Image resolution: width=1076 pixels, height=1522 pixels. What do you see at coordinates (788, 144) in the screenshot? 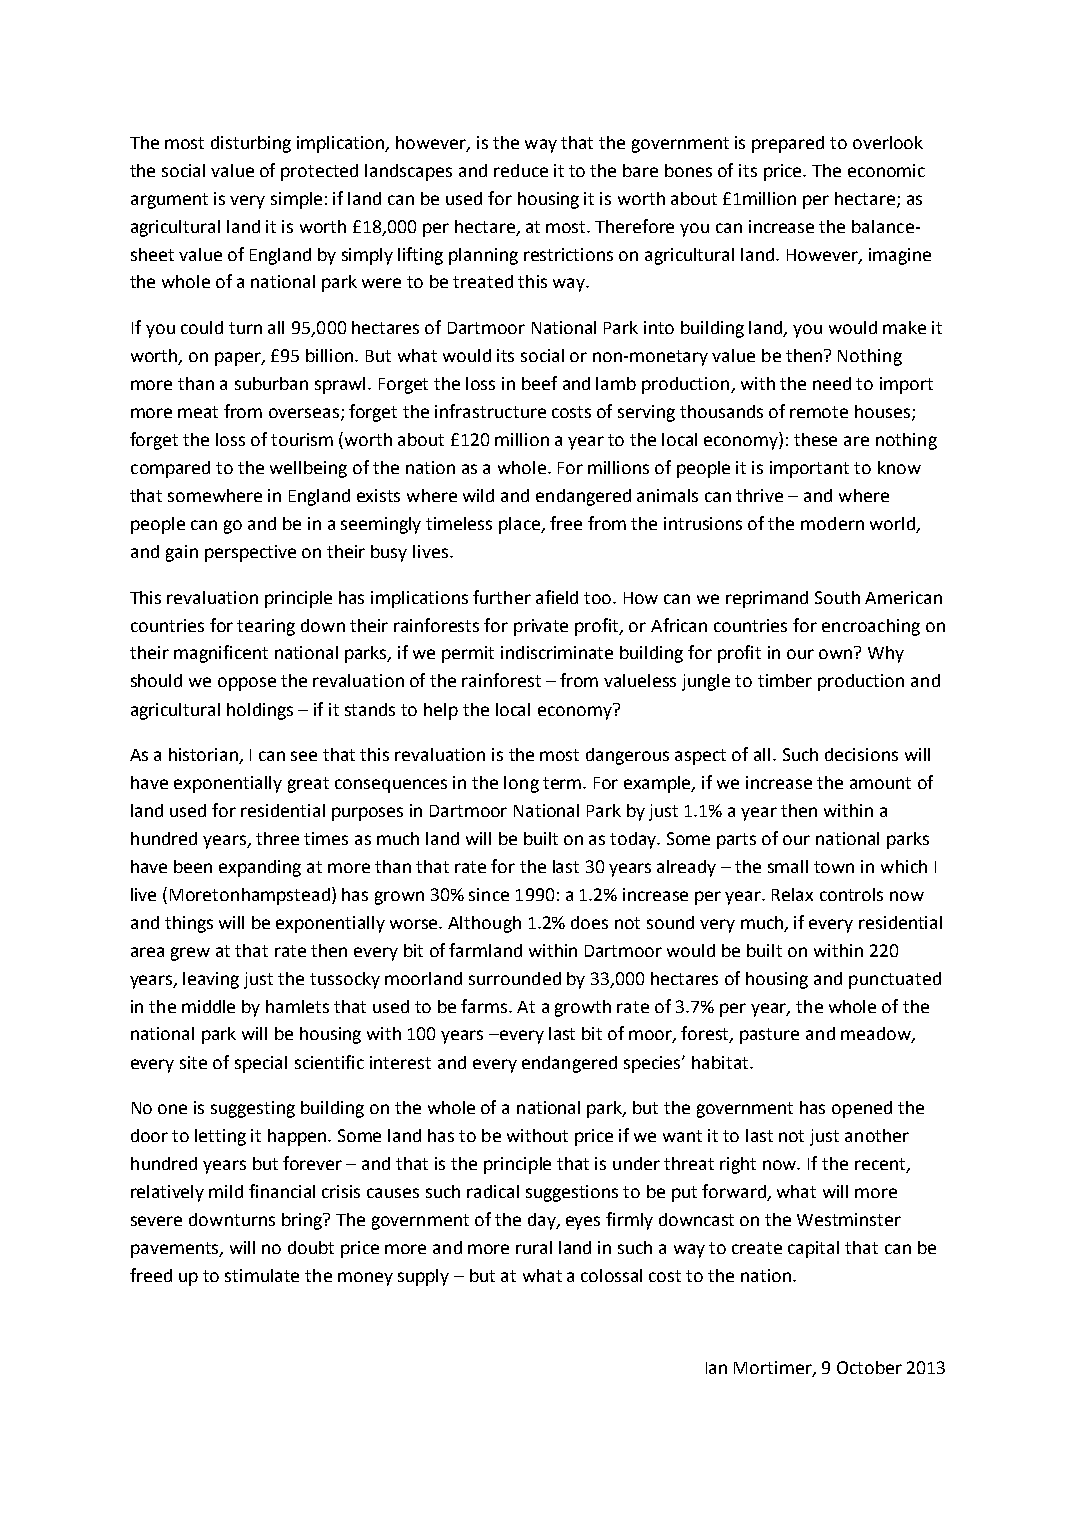
I see `prepared` at bounding box center [788, 144].
